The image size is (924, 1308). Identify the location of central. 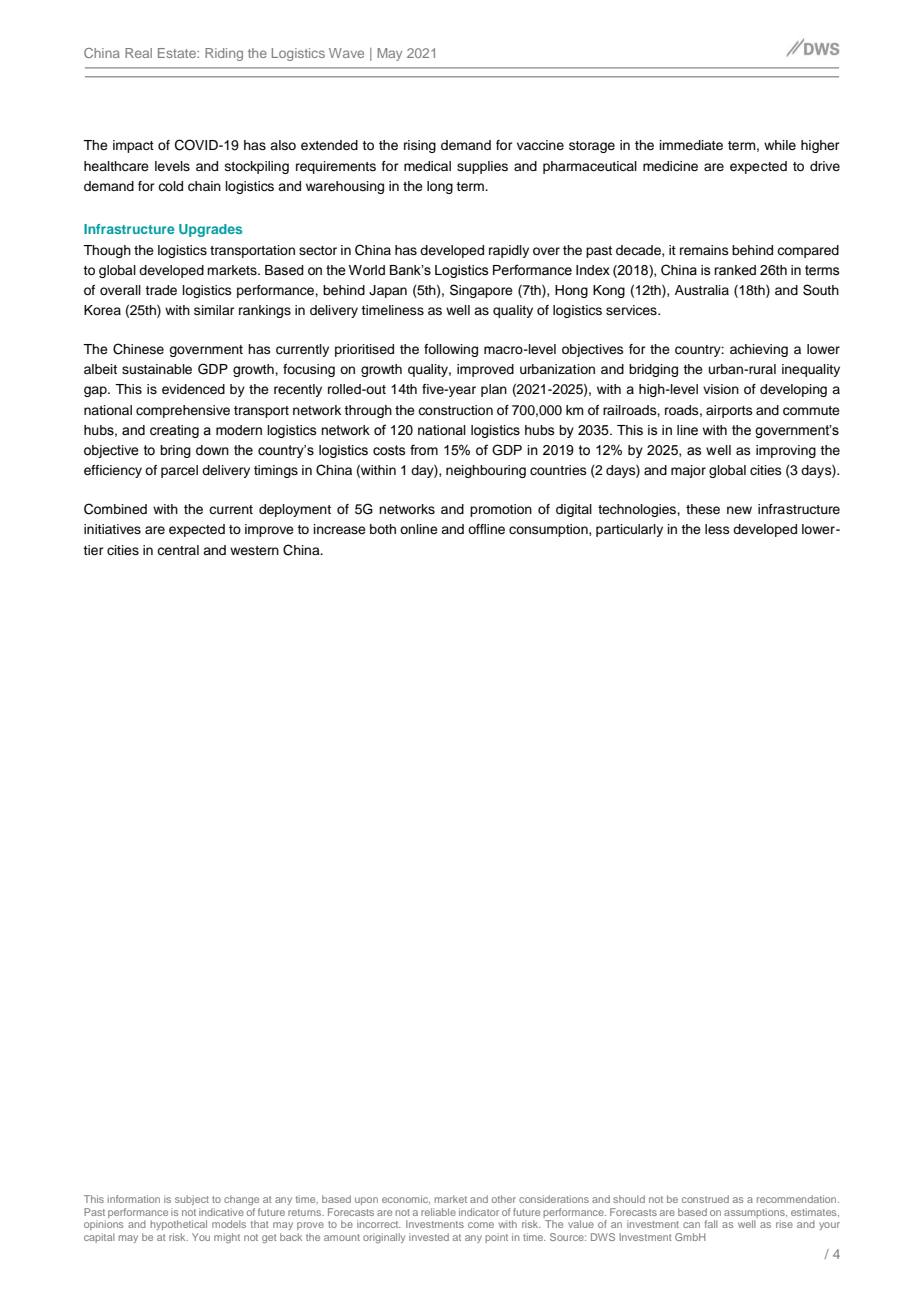
(178, 550).
